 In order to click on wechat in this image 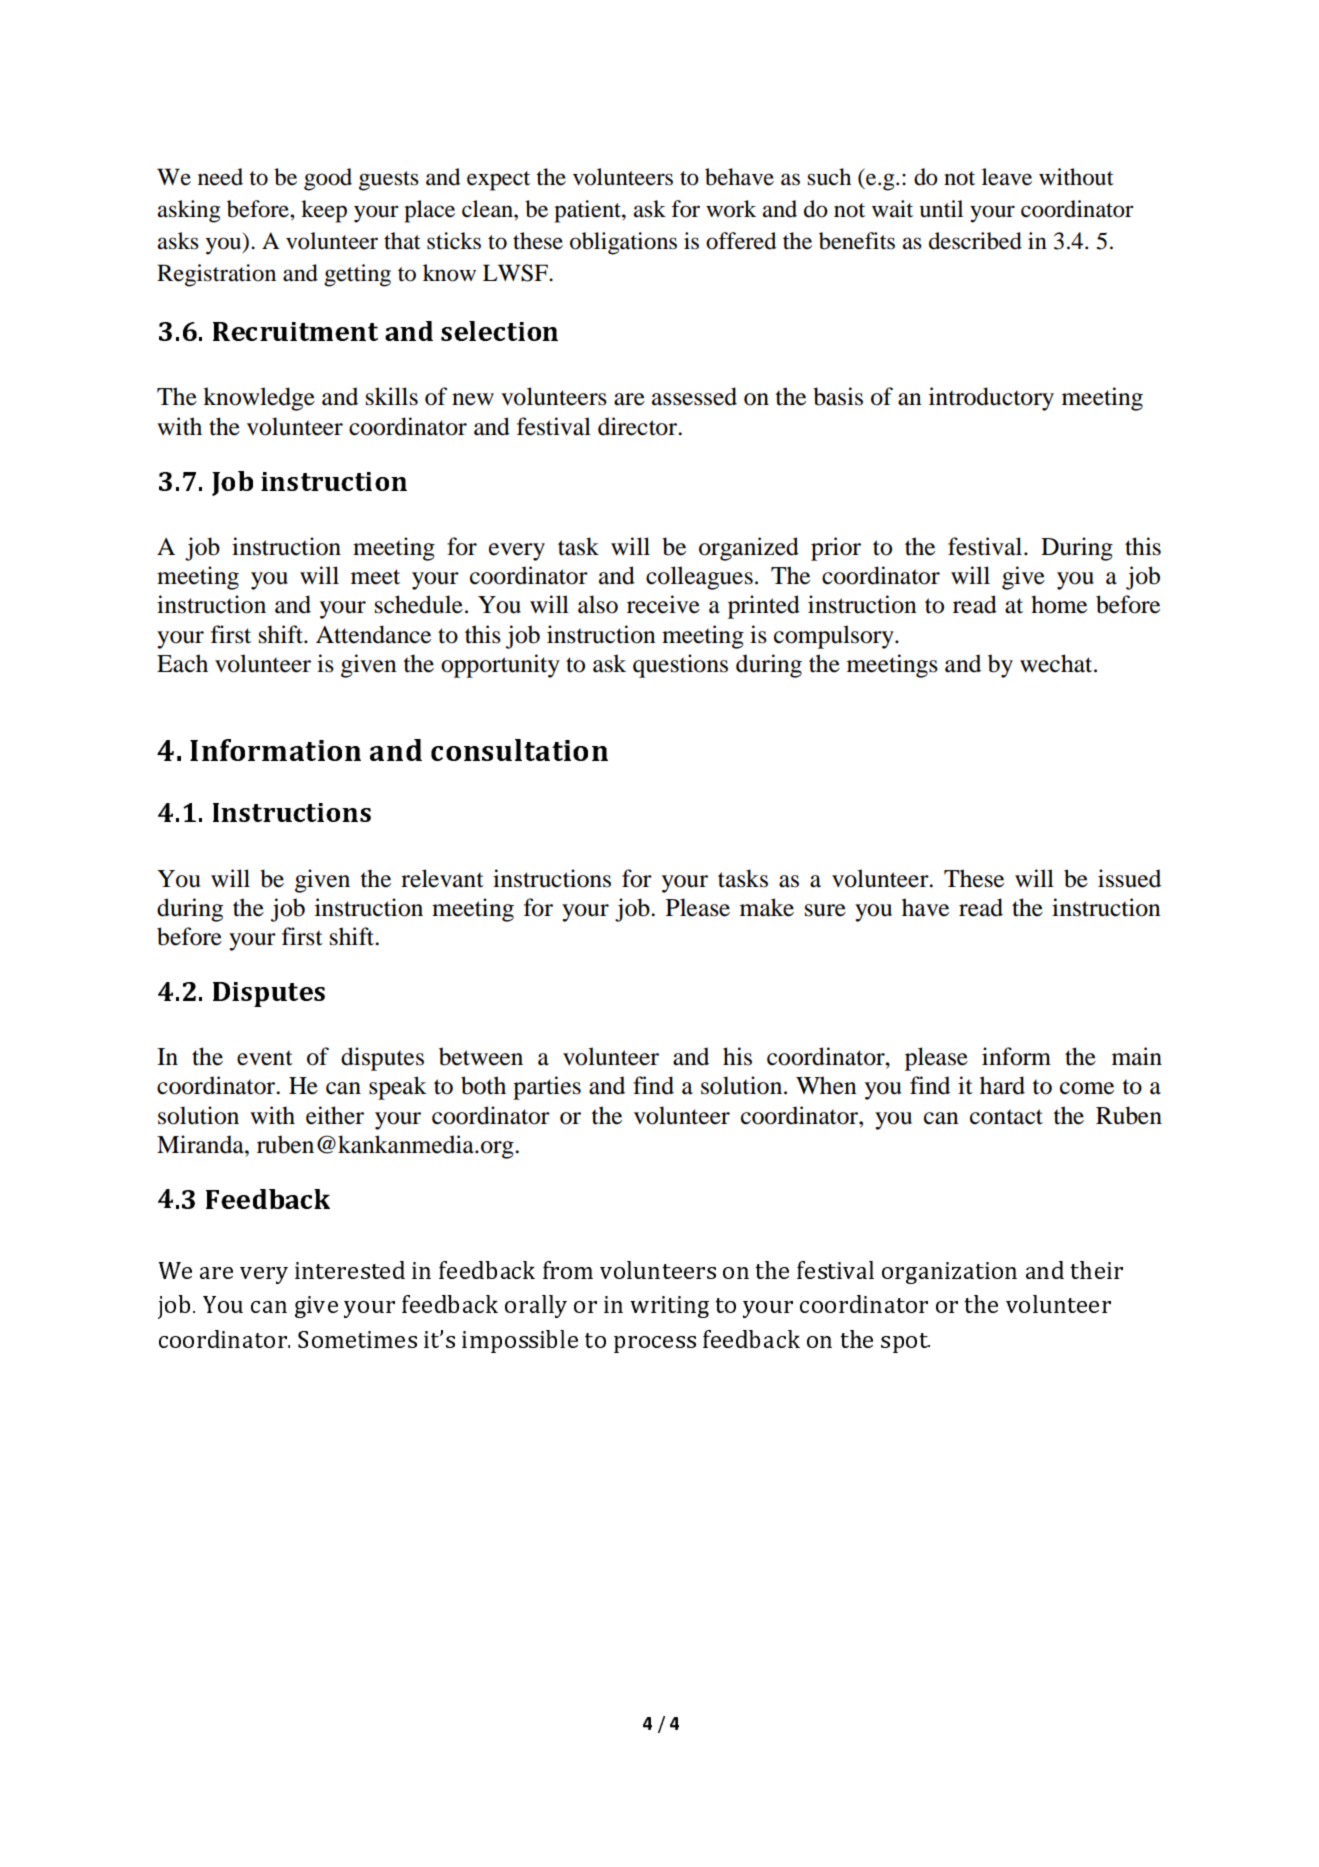, I will do `click(1057, 663)`.
